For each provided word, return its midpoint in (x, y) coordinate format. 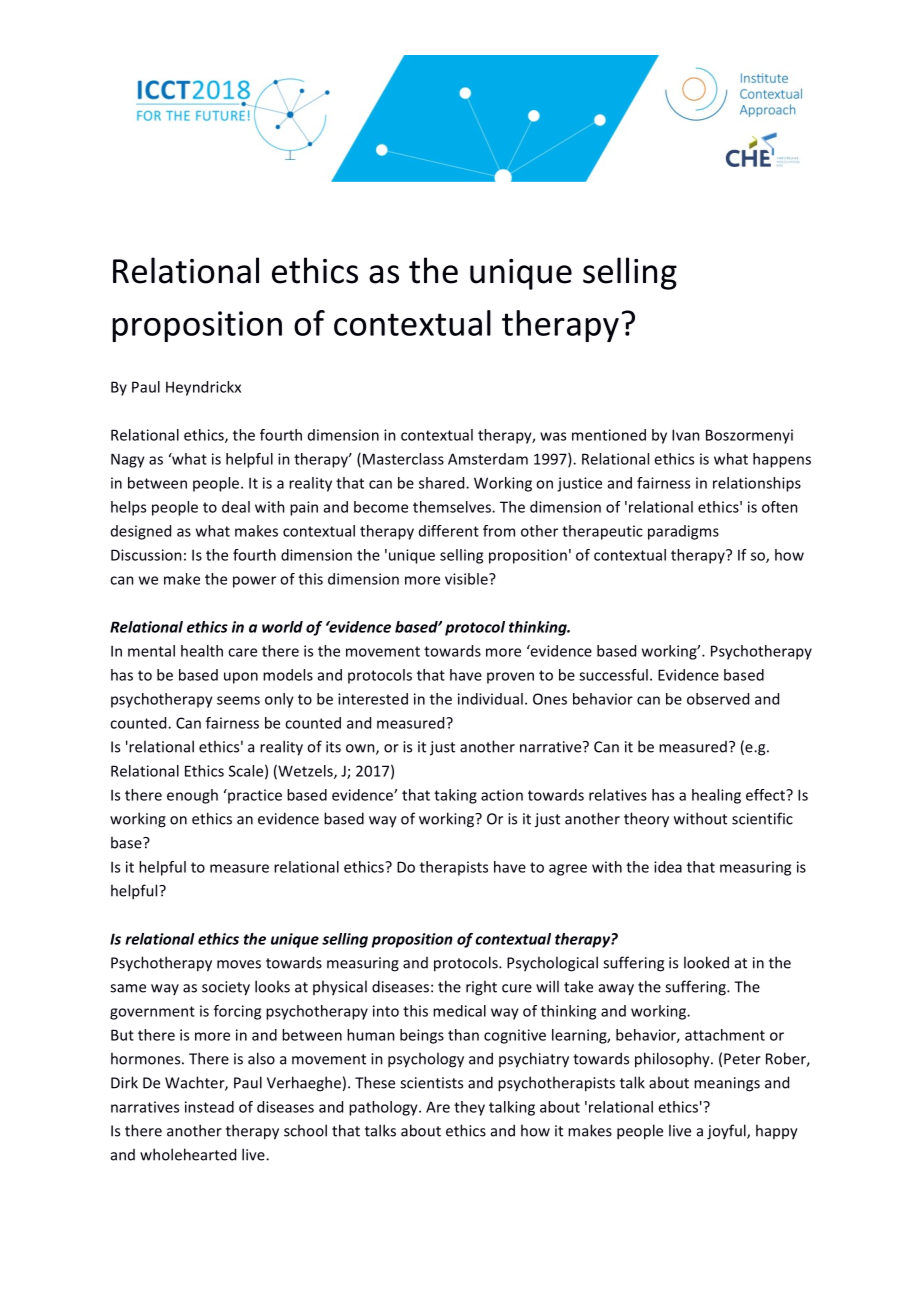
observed (718, 699)
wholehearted (188, 1154)
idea (668, 867)
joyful (727, 1132)
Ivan (686, 435)
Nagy (128, 460)
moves (239, 964)
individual (490, 699)
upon (241, 678)
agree (568, 870)
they (469, 1108)
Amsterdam (488, 459)
